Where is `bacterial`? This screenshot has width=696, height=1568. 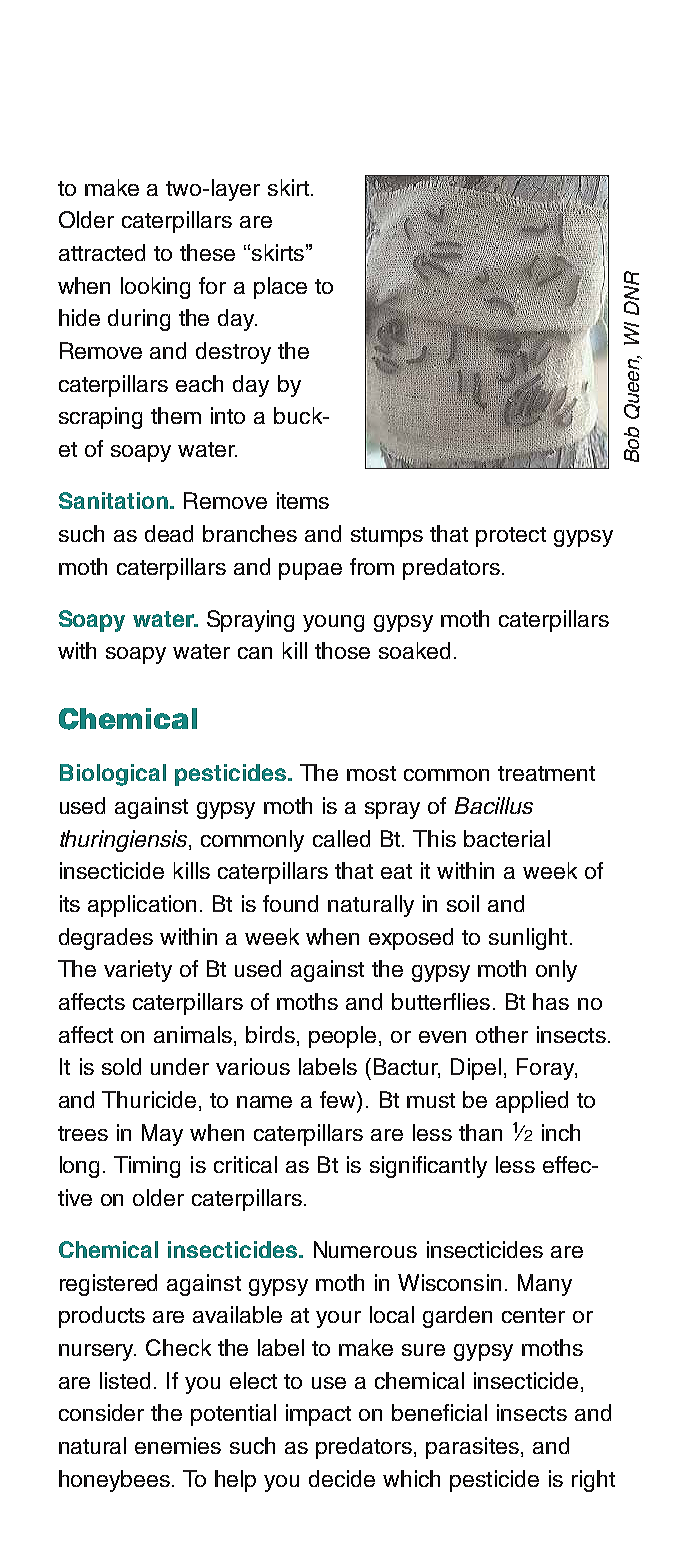
bacterial is located at coordinates (507, 838).
